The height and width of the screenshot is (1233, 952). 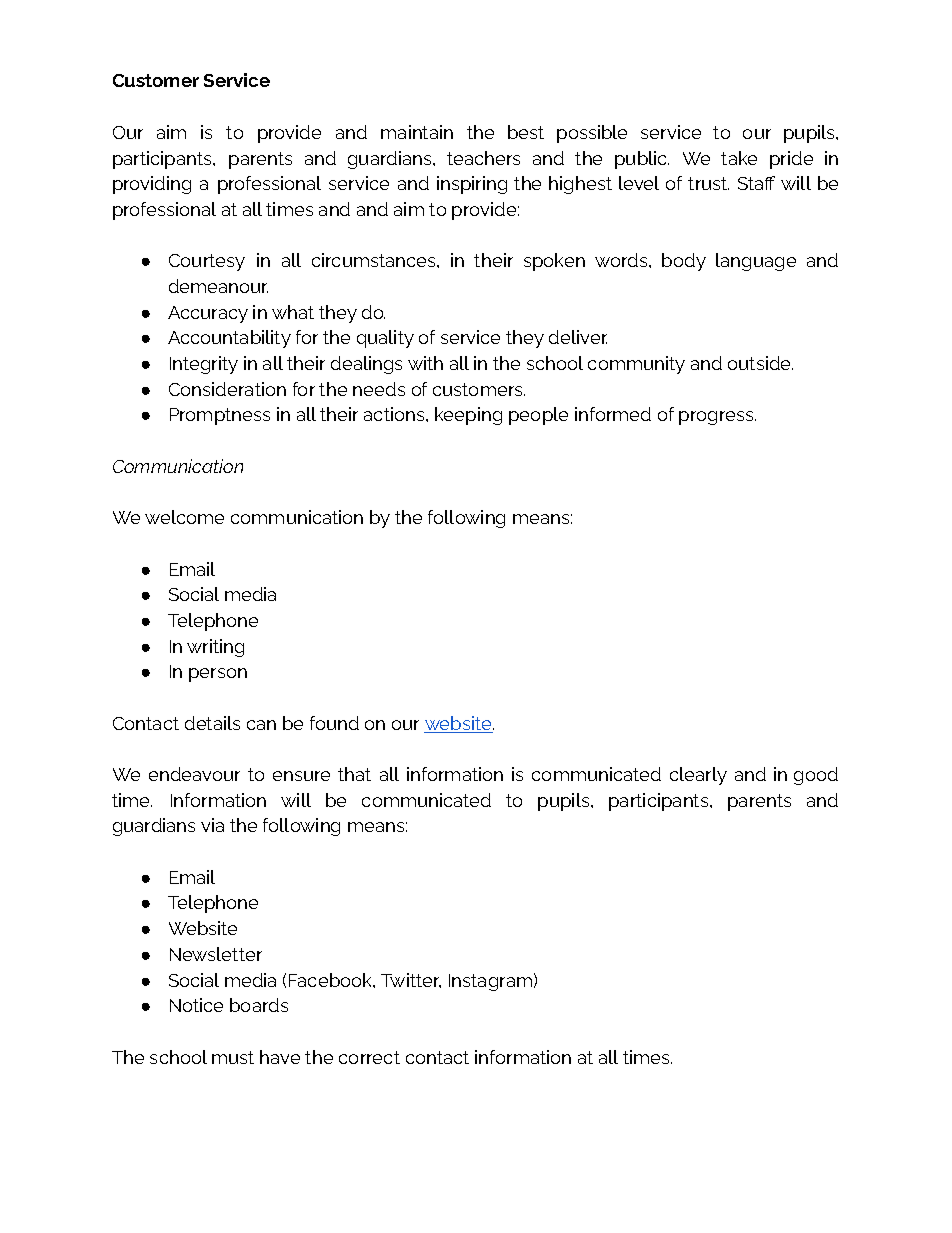 I want to click on take, so click(x=739, y=158).
